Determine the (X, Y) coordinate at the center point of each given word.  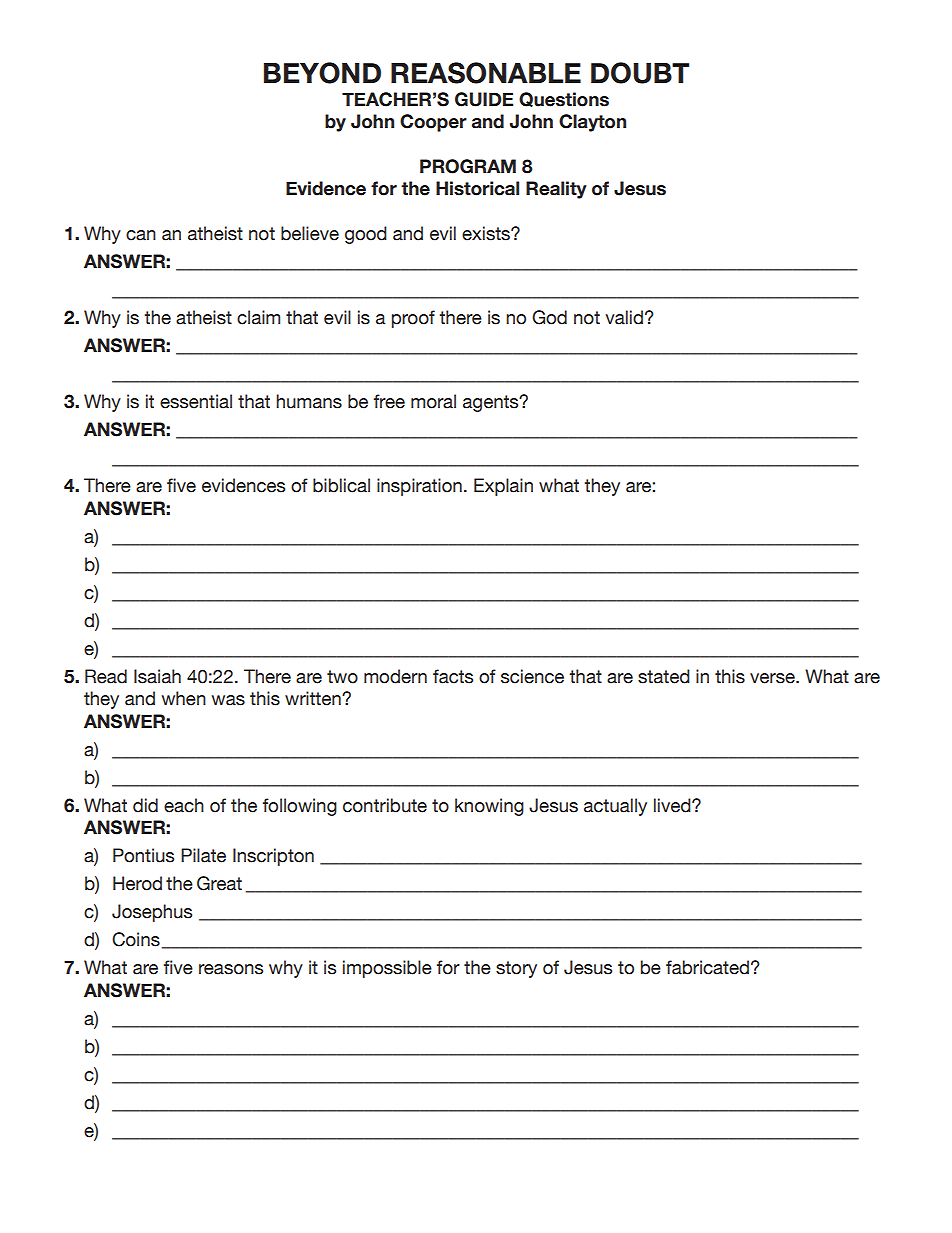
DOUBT (640, 73)
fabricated (707, 967)
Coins (136, 939)
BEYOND (322, 73)
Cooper (433, 123)
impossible (387, 969)
